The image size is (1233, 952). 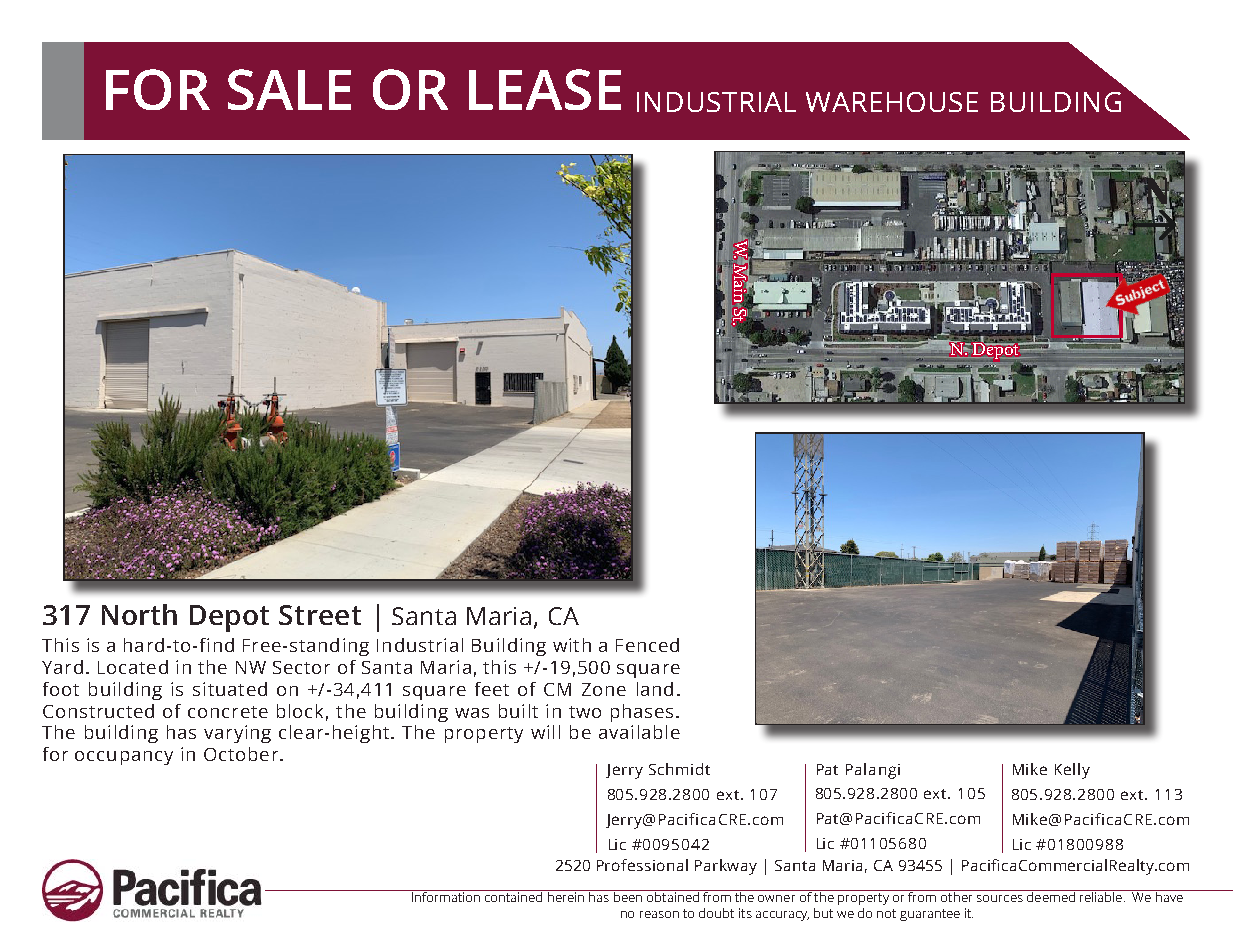 I want to click on Kelly, so click(x=1072, y=771).
